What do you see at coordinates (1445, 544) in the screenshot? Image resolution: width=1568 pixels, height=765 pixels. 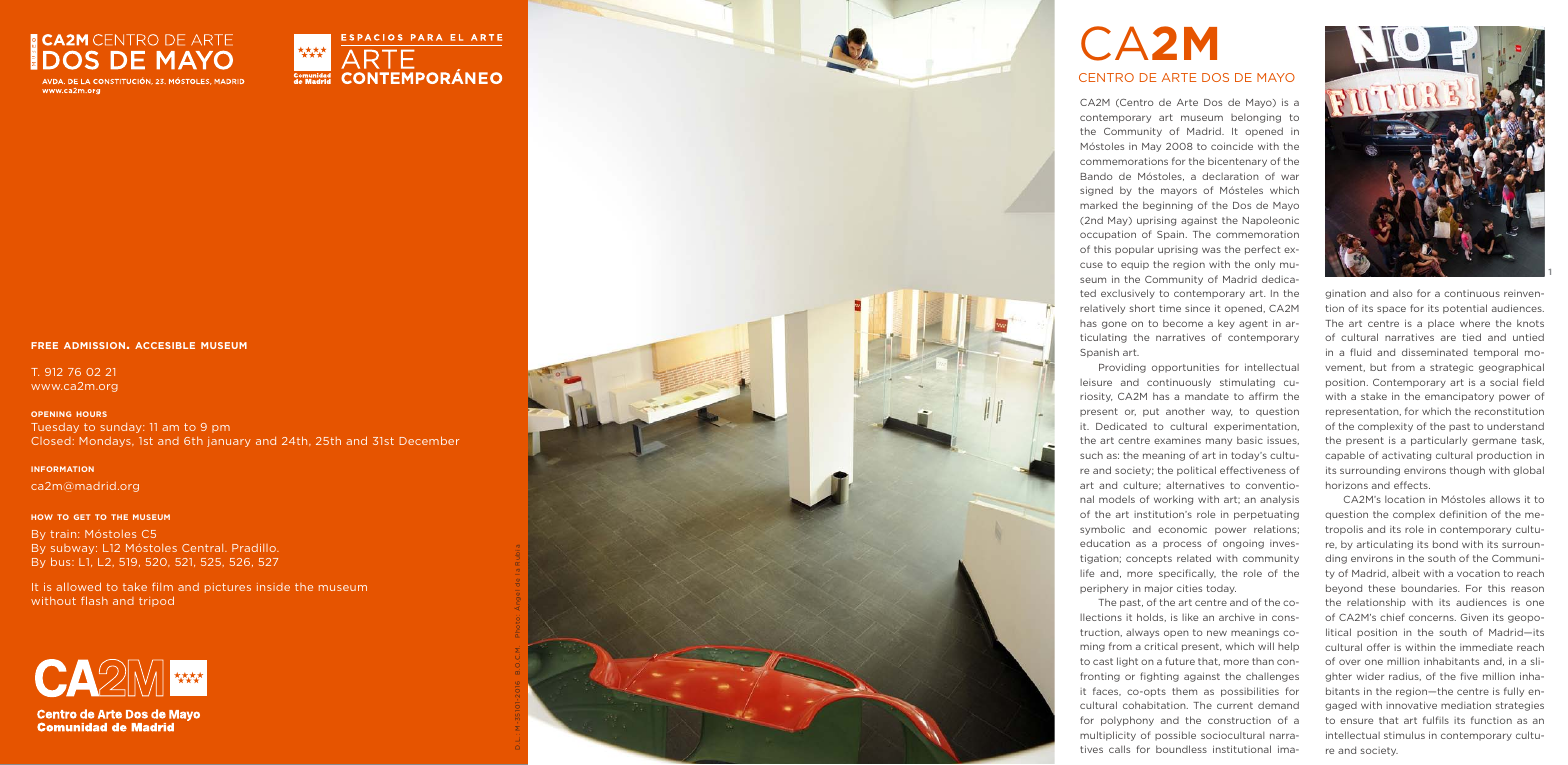 I see `bond` at bounding box center [1445, 544].
